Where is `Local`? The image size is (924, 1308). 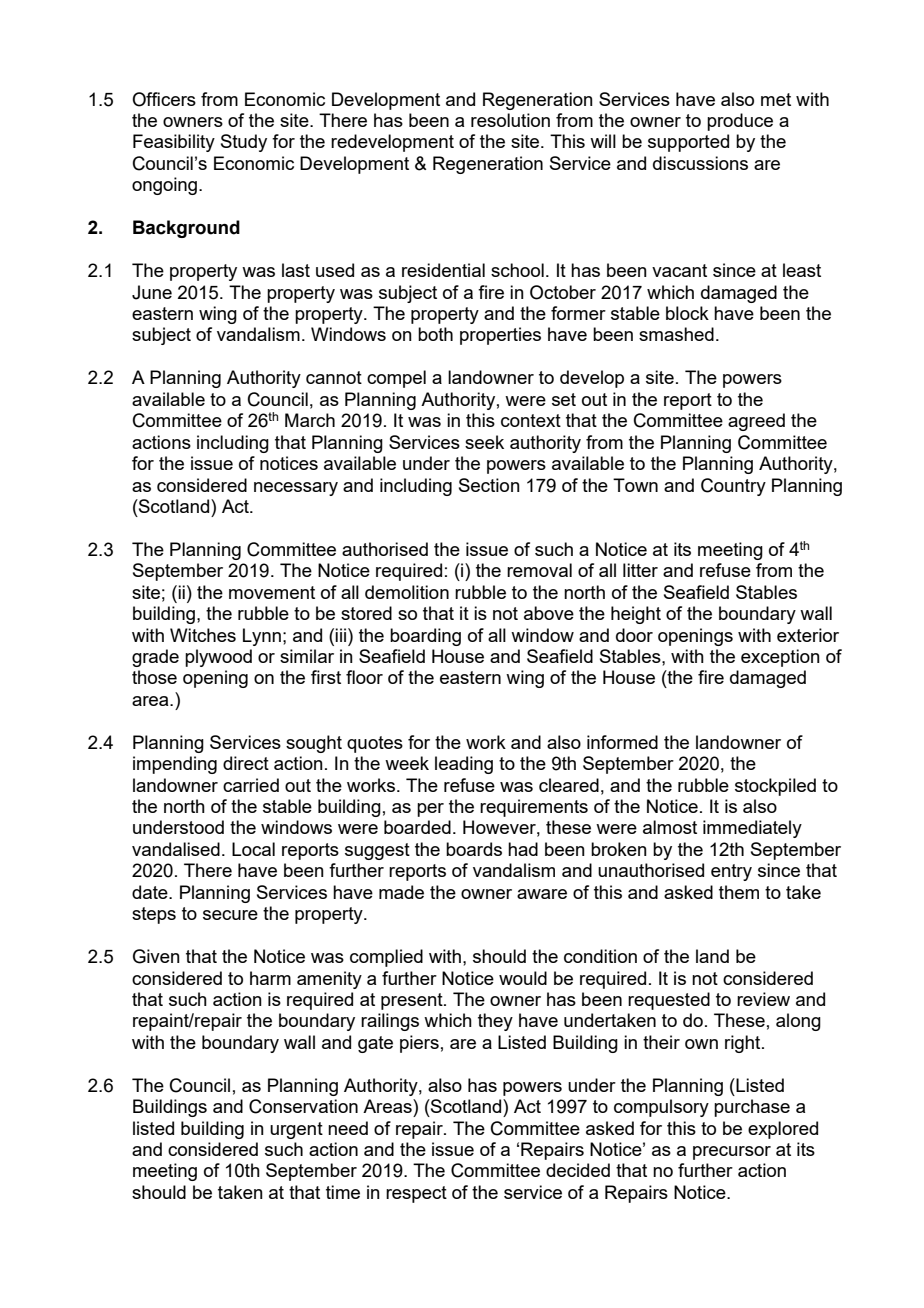 Local is located at coordinates (253, 849).
